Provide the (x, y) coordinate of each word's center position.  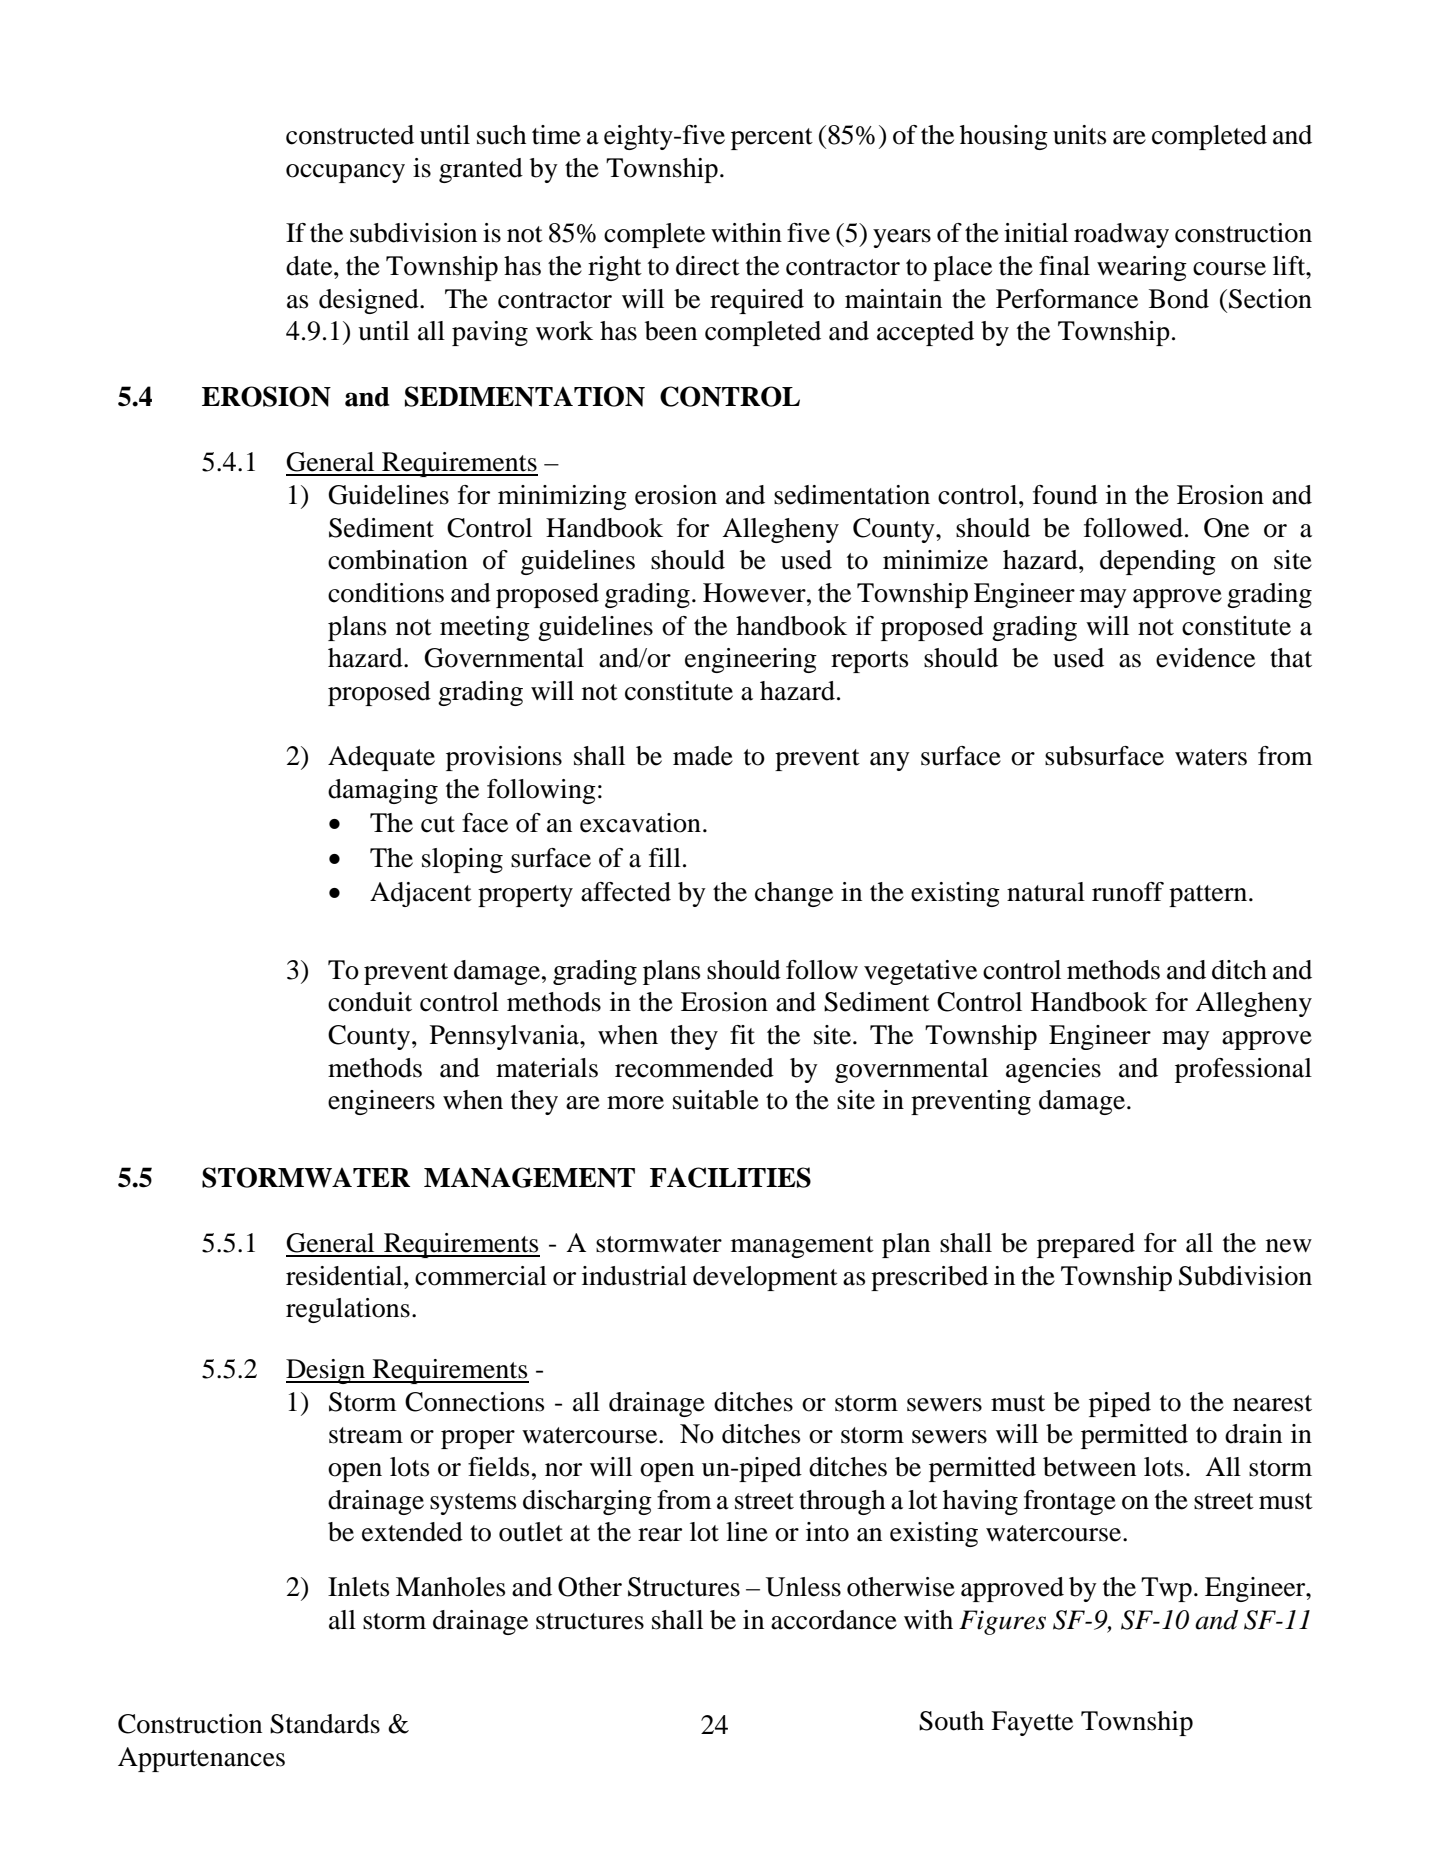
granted (481, 170)
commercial (481, 1276)
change (794, 894)
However (755, 593)
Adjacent (421, 894)
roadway (1121, 235)
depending (1158, 562)
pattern (1208, 896)
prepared (1086, 1245)
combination (398, 560)
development (765, 1278)
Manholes (450, 1587)
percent (772, 139)
